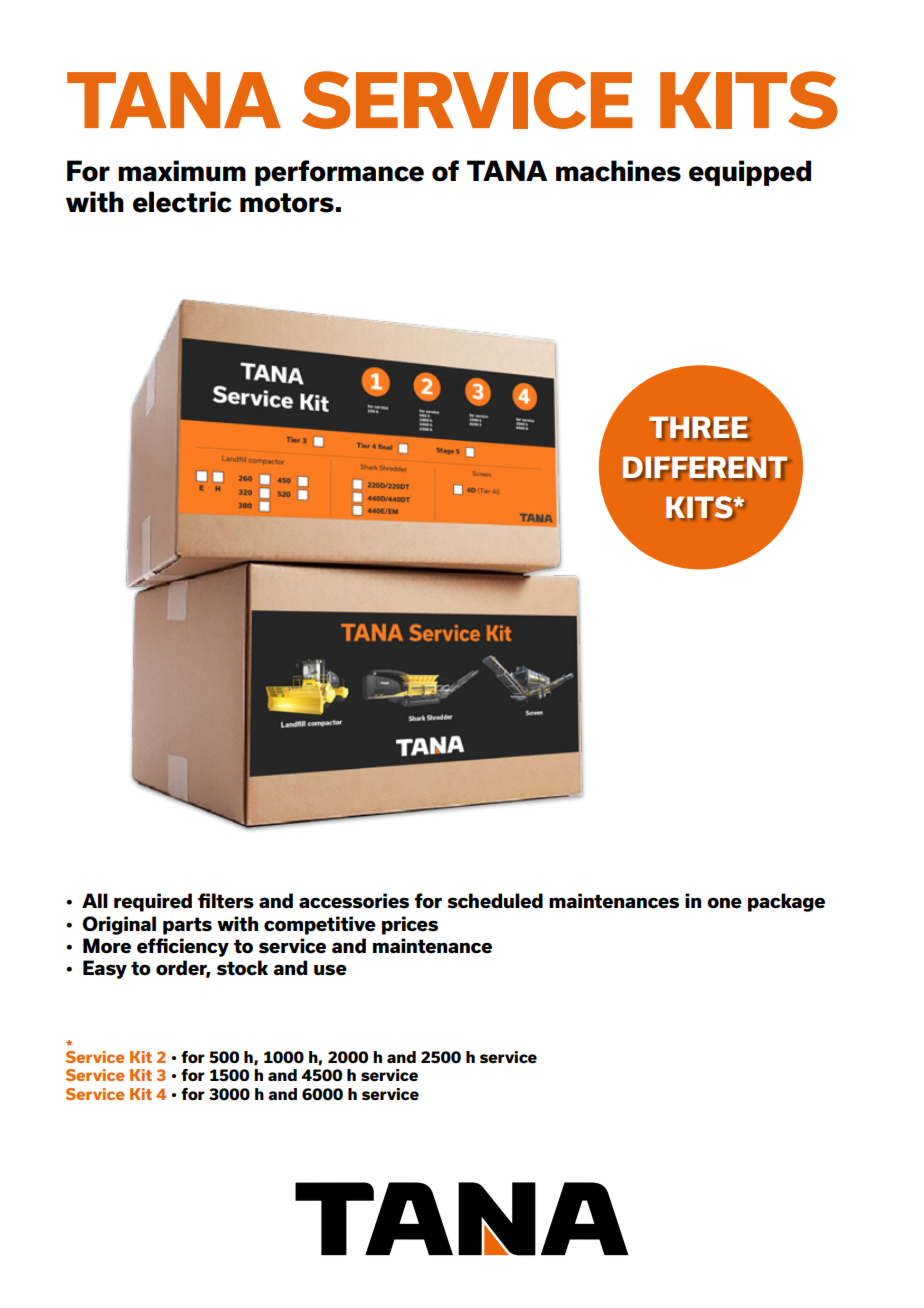 Image resolution: width=924 pixels, height=1308 pixels. What do you see at coordinates (705, 468) in the page?
I see `DIFFERENT` at bounding box center [705, 468].
